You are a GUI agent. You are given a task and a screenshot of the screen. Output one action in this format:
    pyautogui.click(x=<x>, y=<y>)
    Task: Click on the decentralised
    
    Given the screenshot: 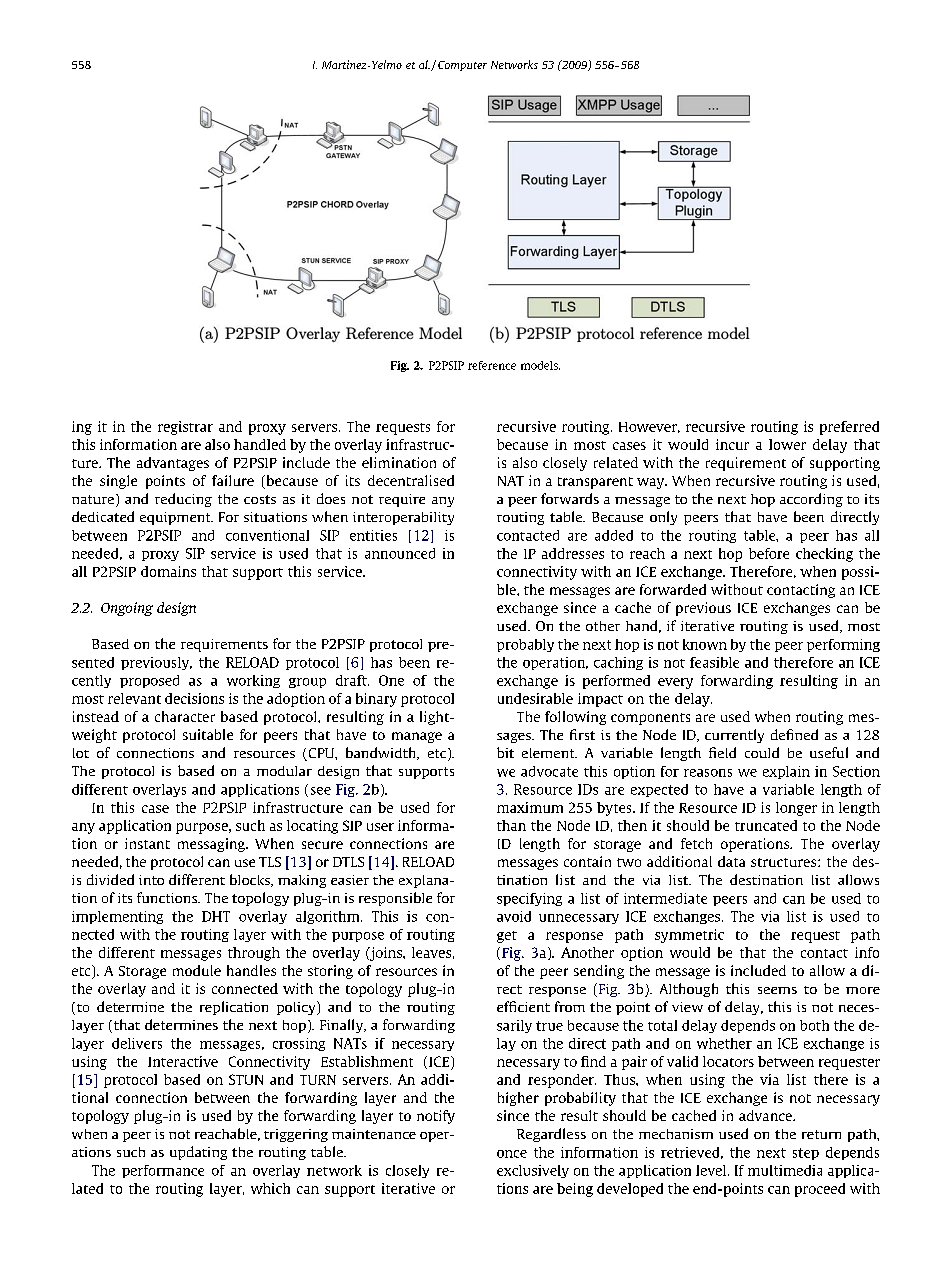 What is the action you would take?
    pyautogui.click(x=411, y=480)
